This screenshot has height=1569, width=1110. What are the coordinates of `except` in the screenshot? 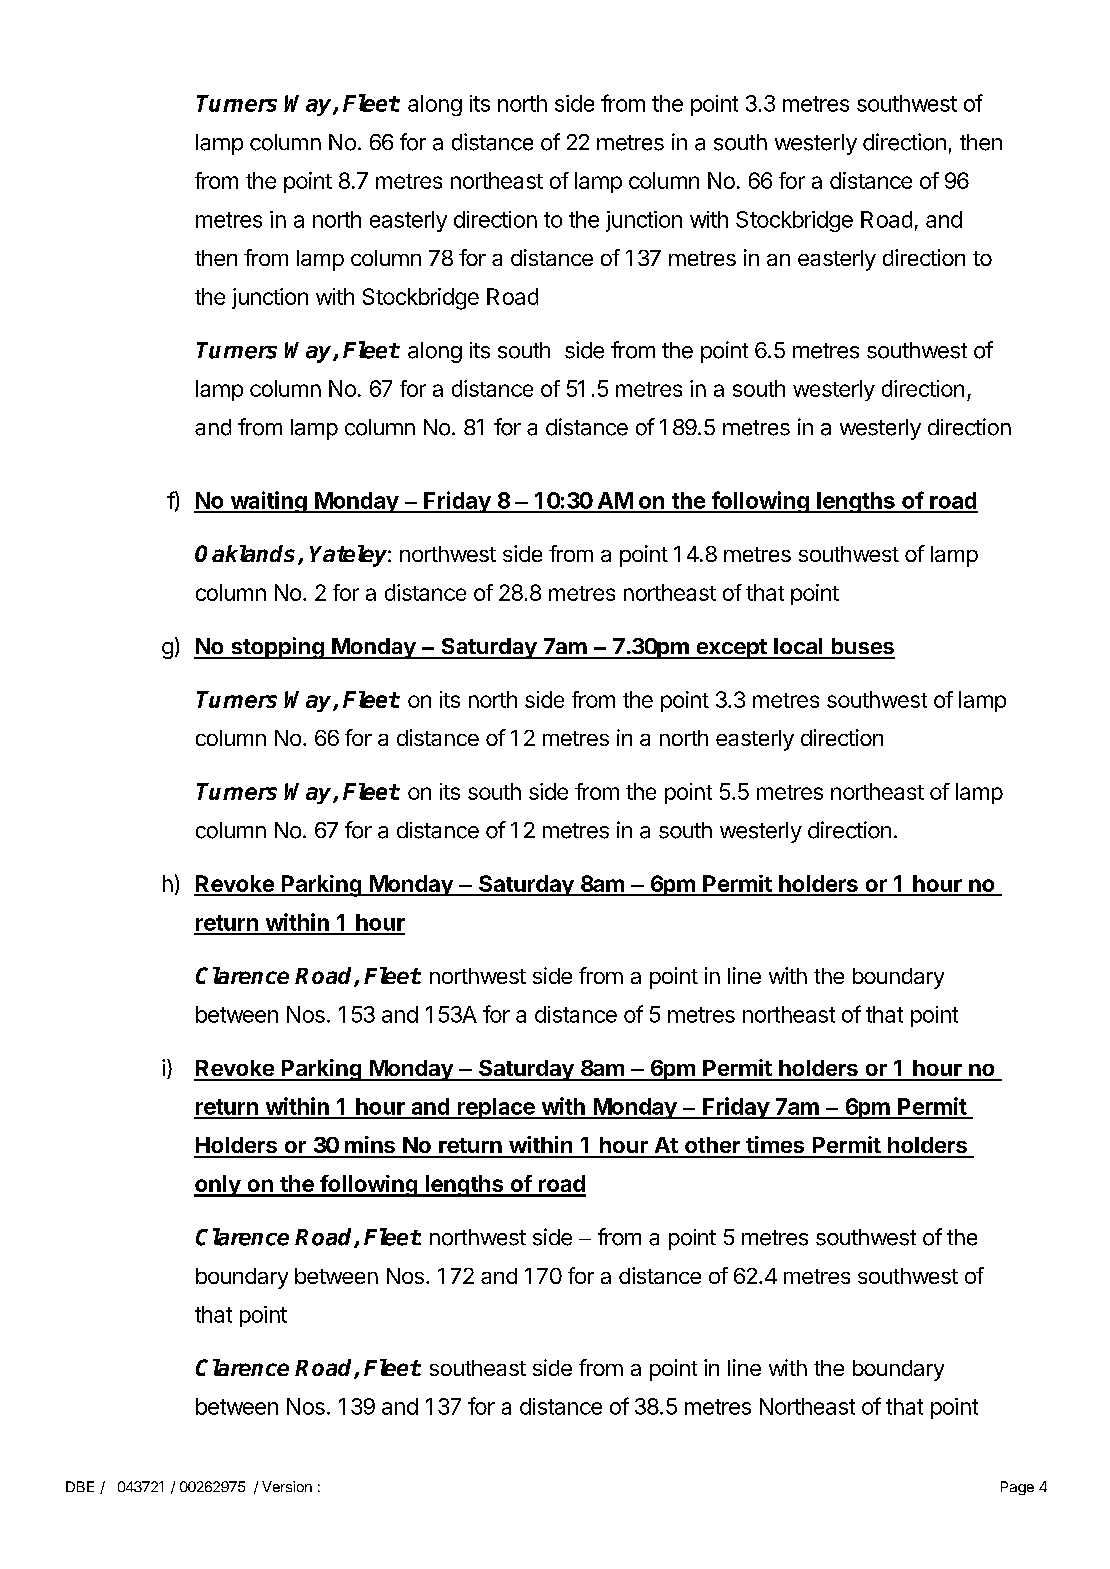 It's located at (731, 649).
